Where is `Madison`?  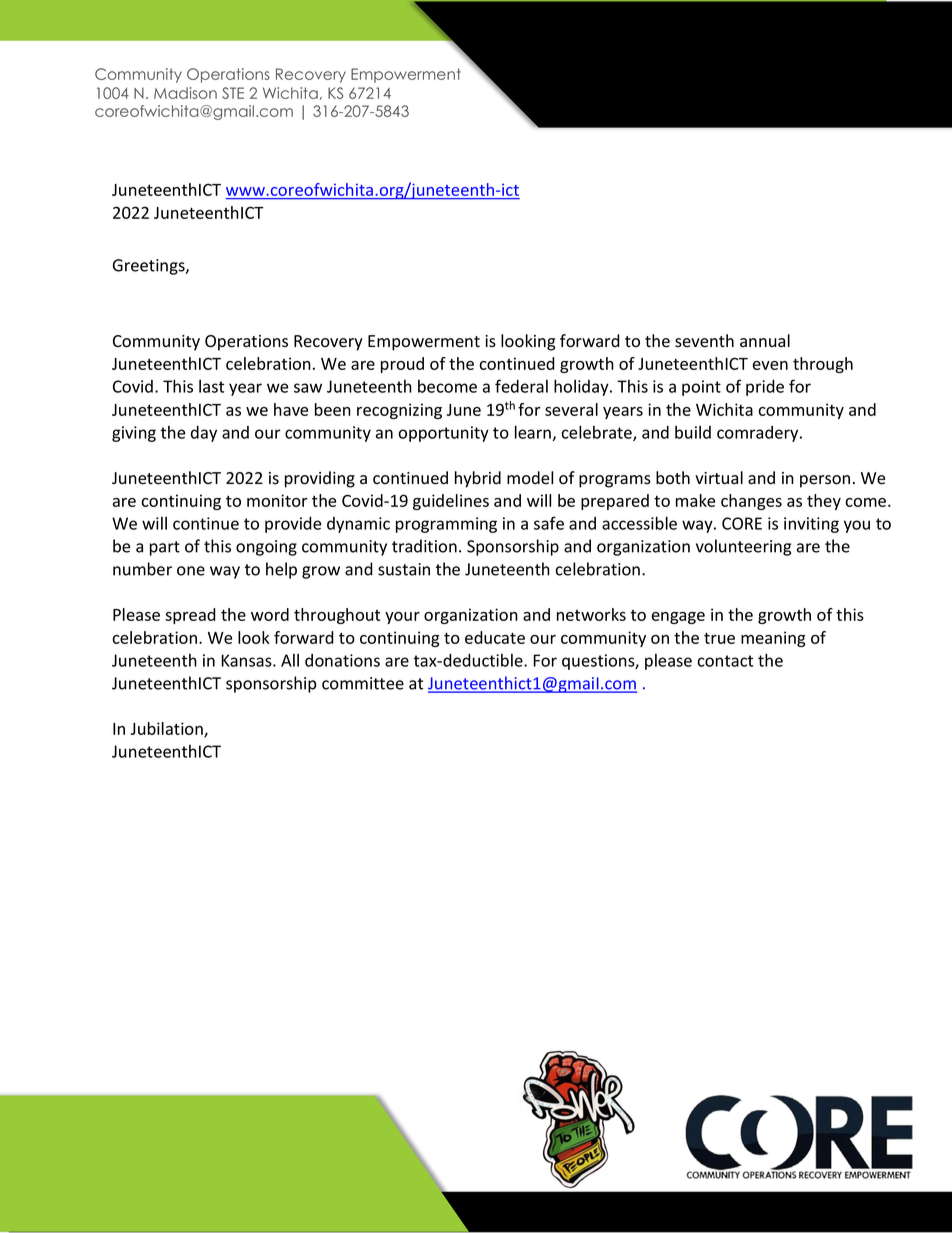
Madison is located at coordinates (185, 93).
